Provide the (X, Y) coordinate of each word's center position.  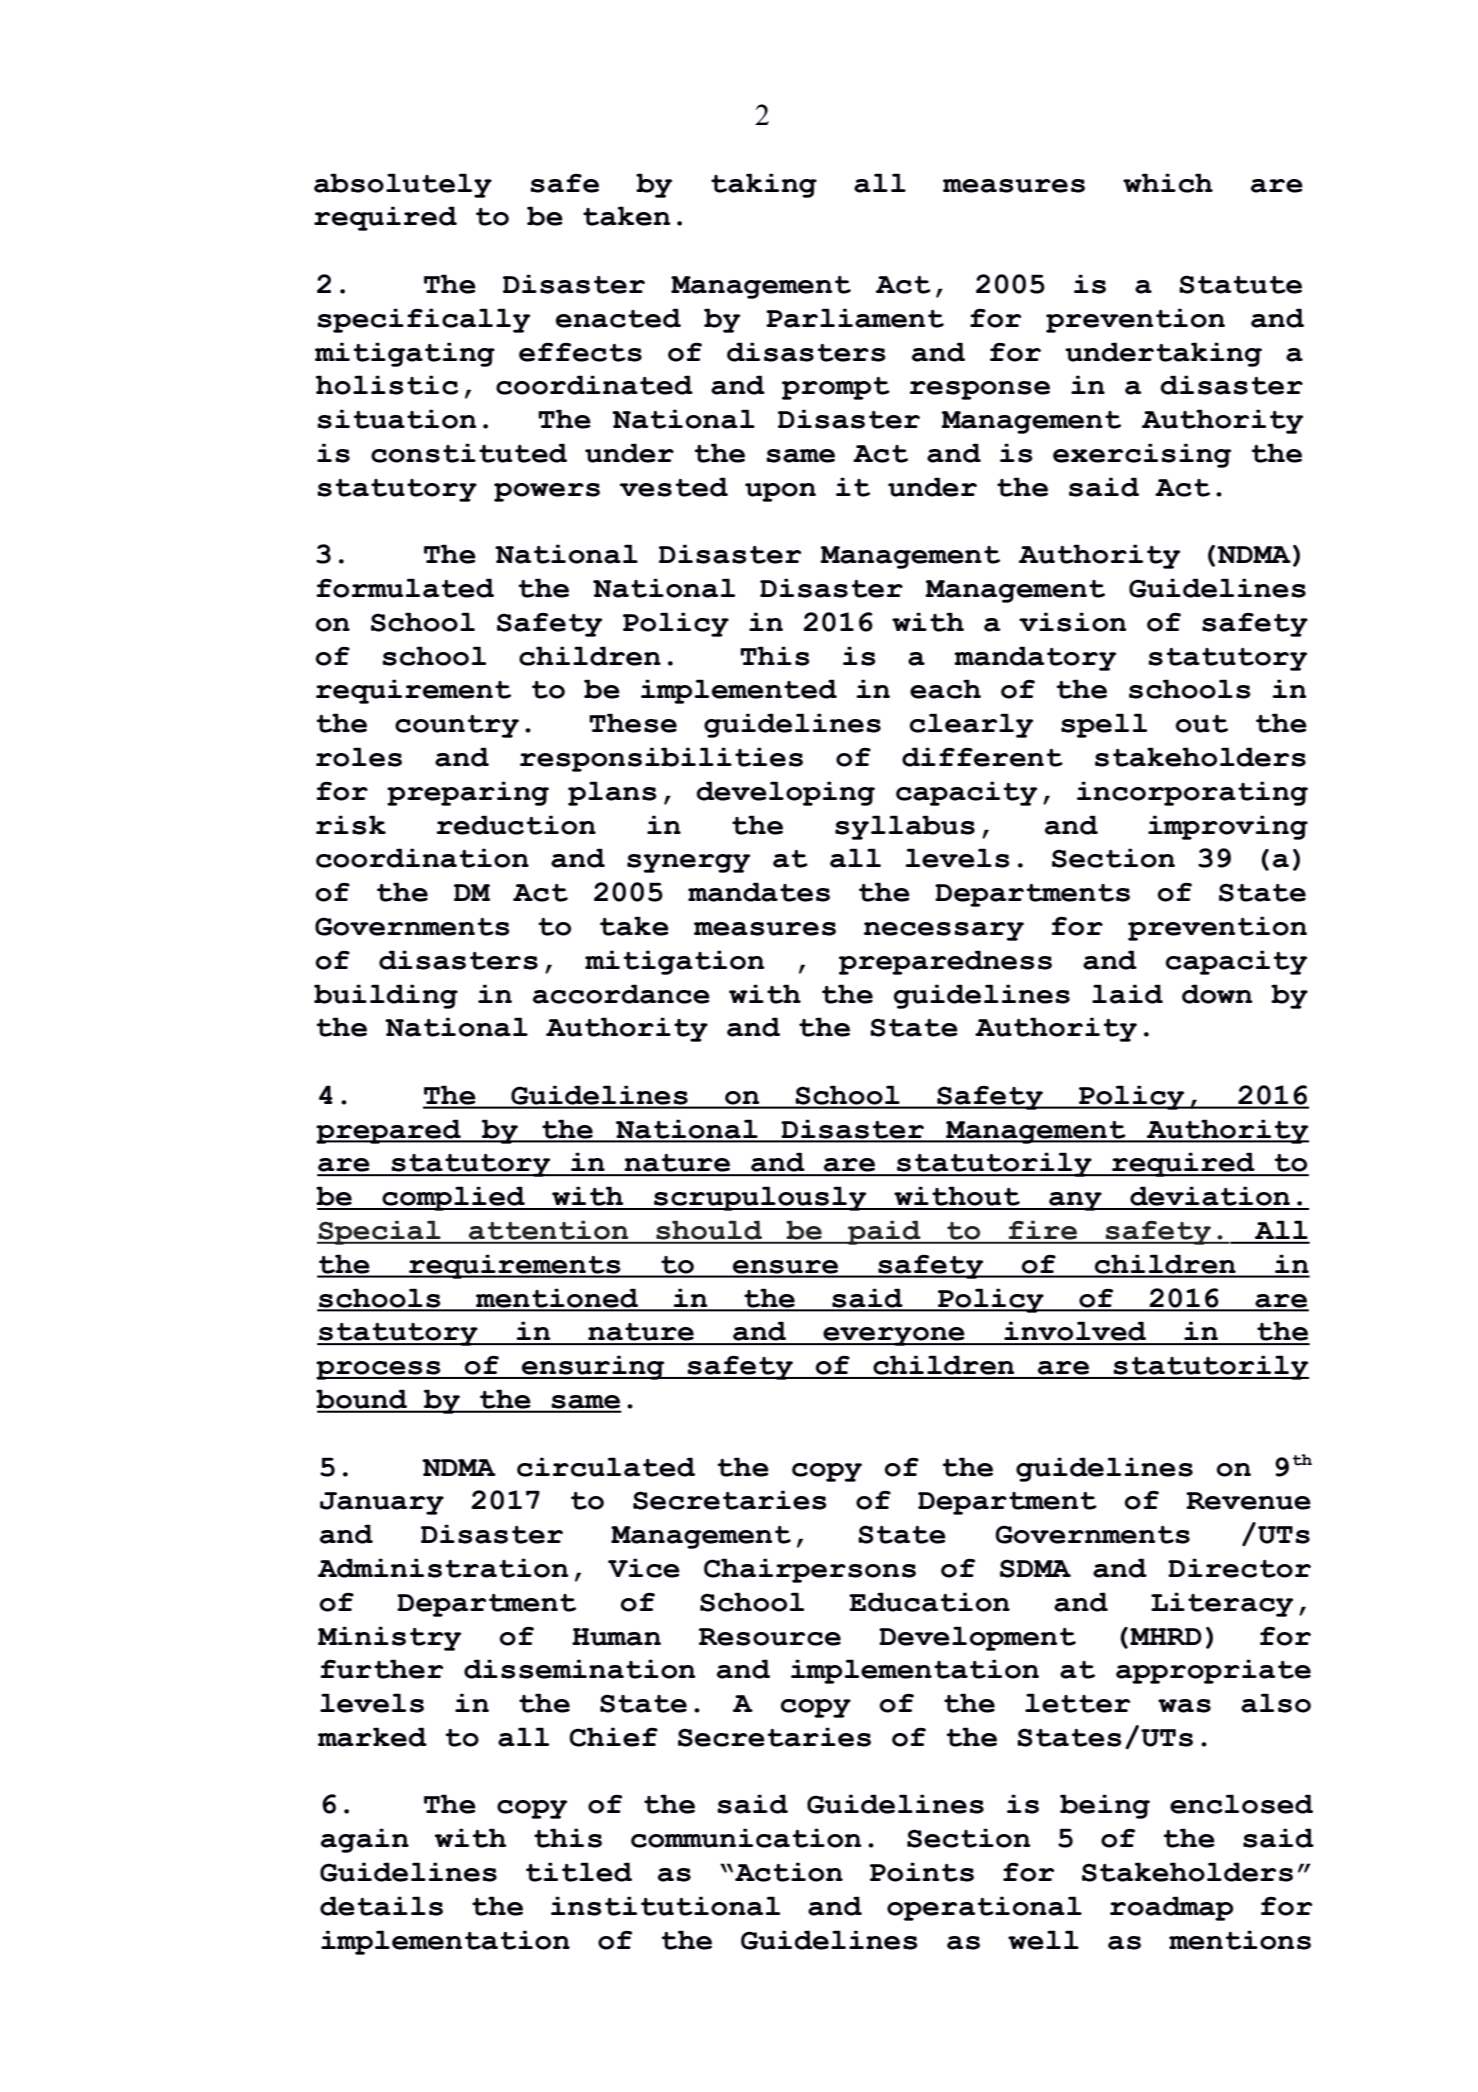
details (381, 1906)
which (1168, 183)
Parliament (855, 318)
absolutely (403, 185)
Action (789, 1872)
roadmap (1171, 1908)
